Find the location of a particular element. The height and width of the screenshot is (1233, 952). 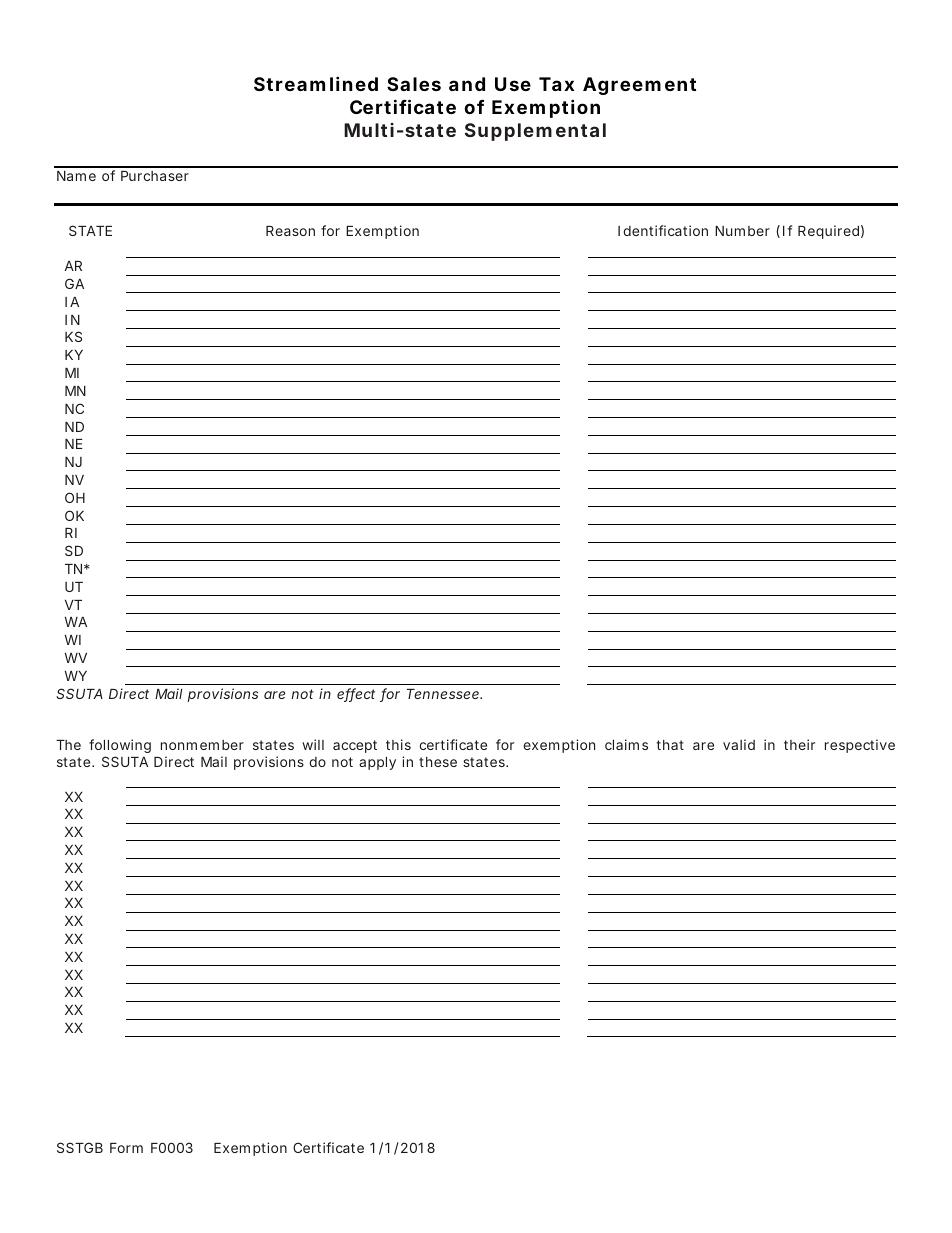

Tennessee is located at coordinates (444, 694).
